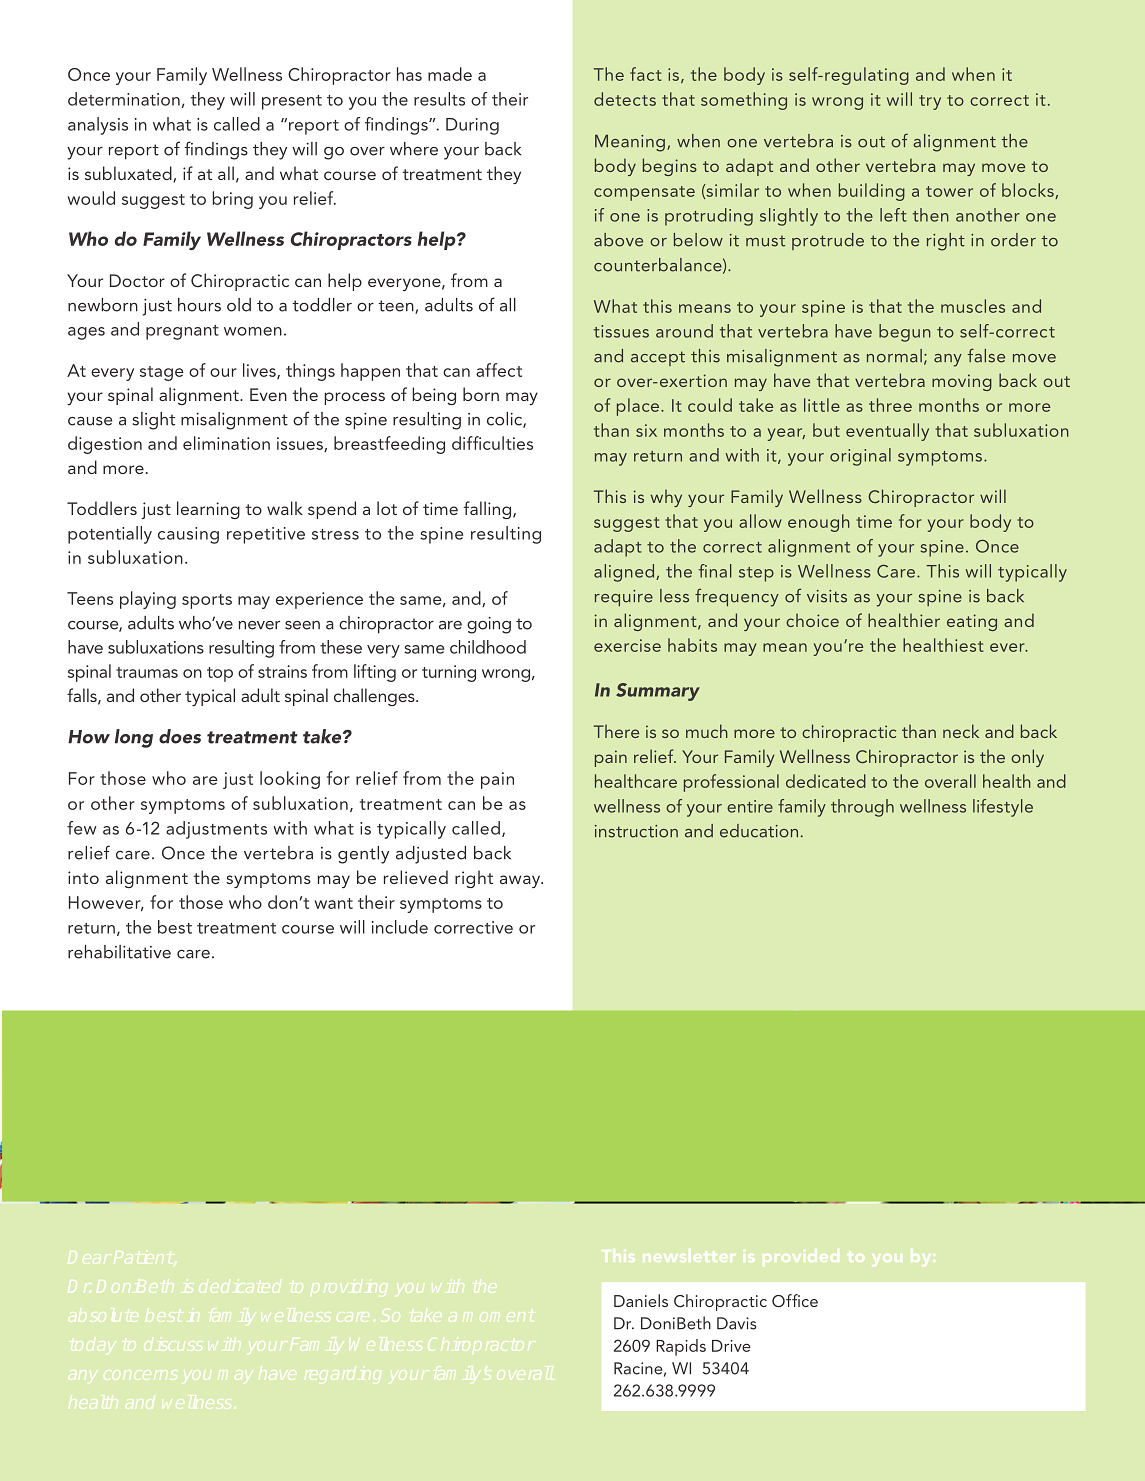 The height and width of the screenshot is (1481, 1145). Describe the element at coordinates (124, 99) in the screenshot. I see `determination` at that location.
